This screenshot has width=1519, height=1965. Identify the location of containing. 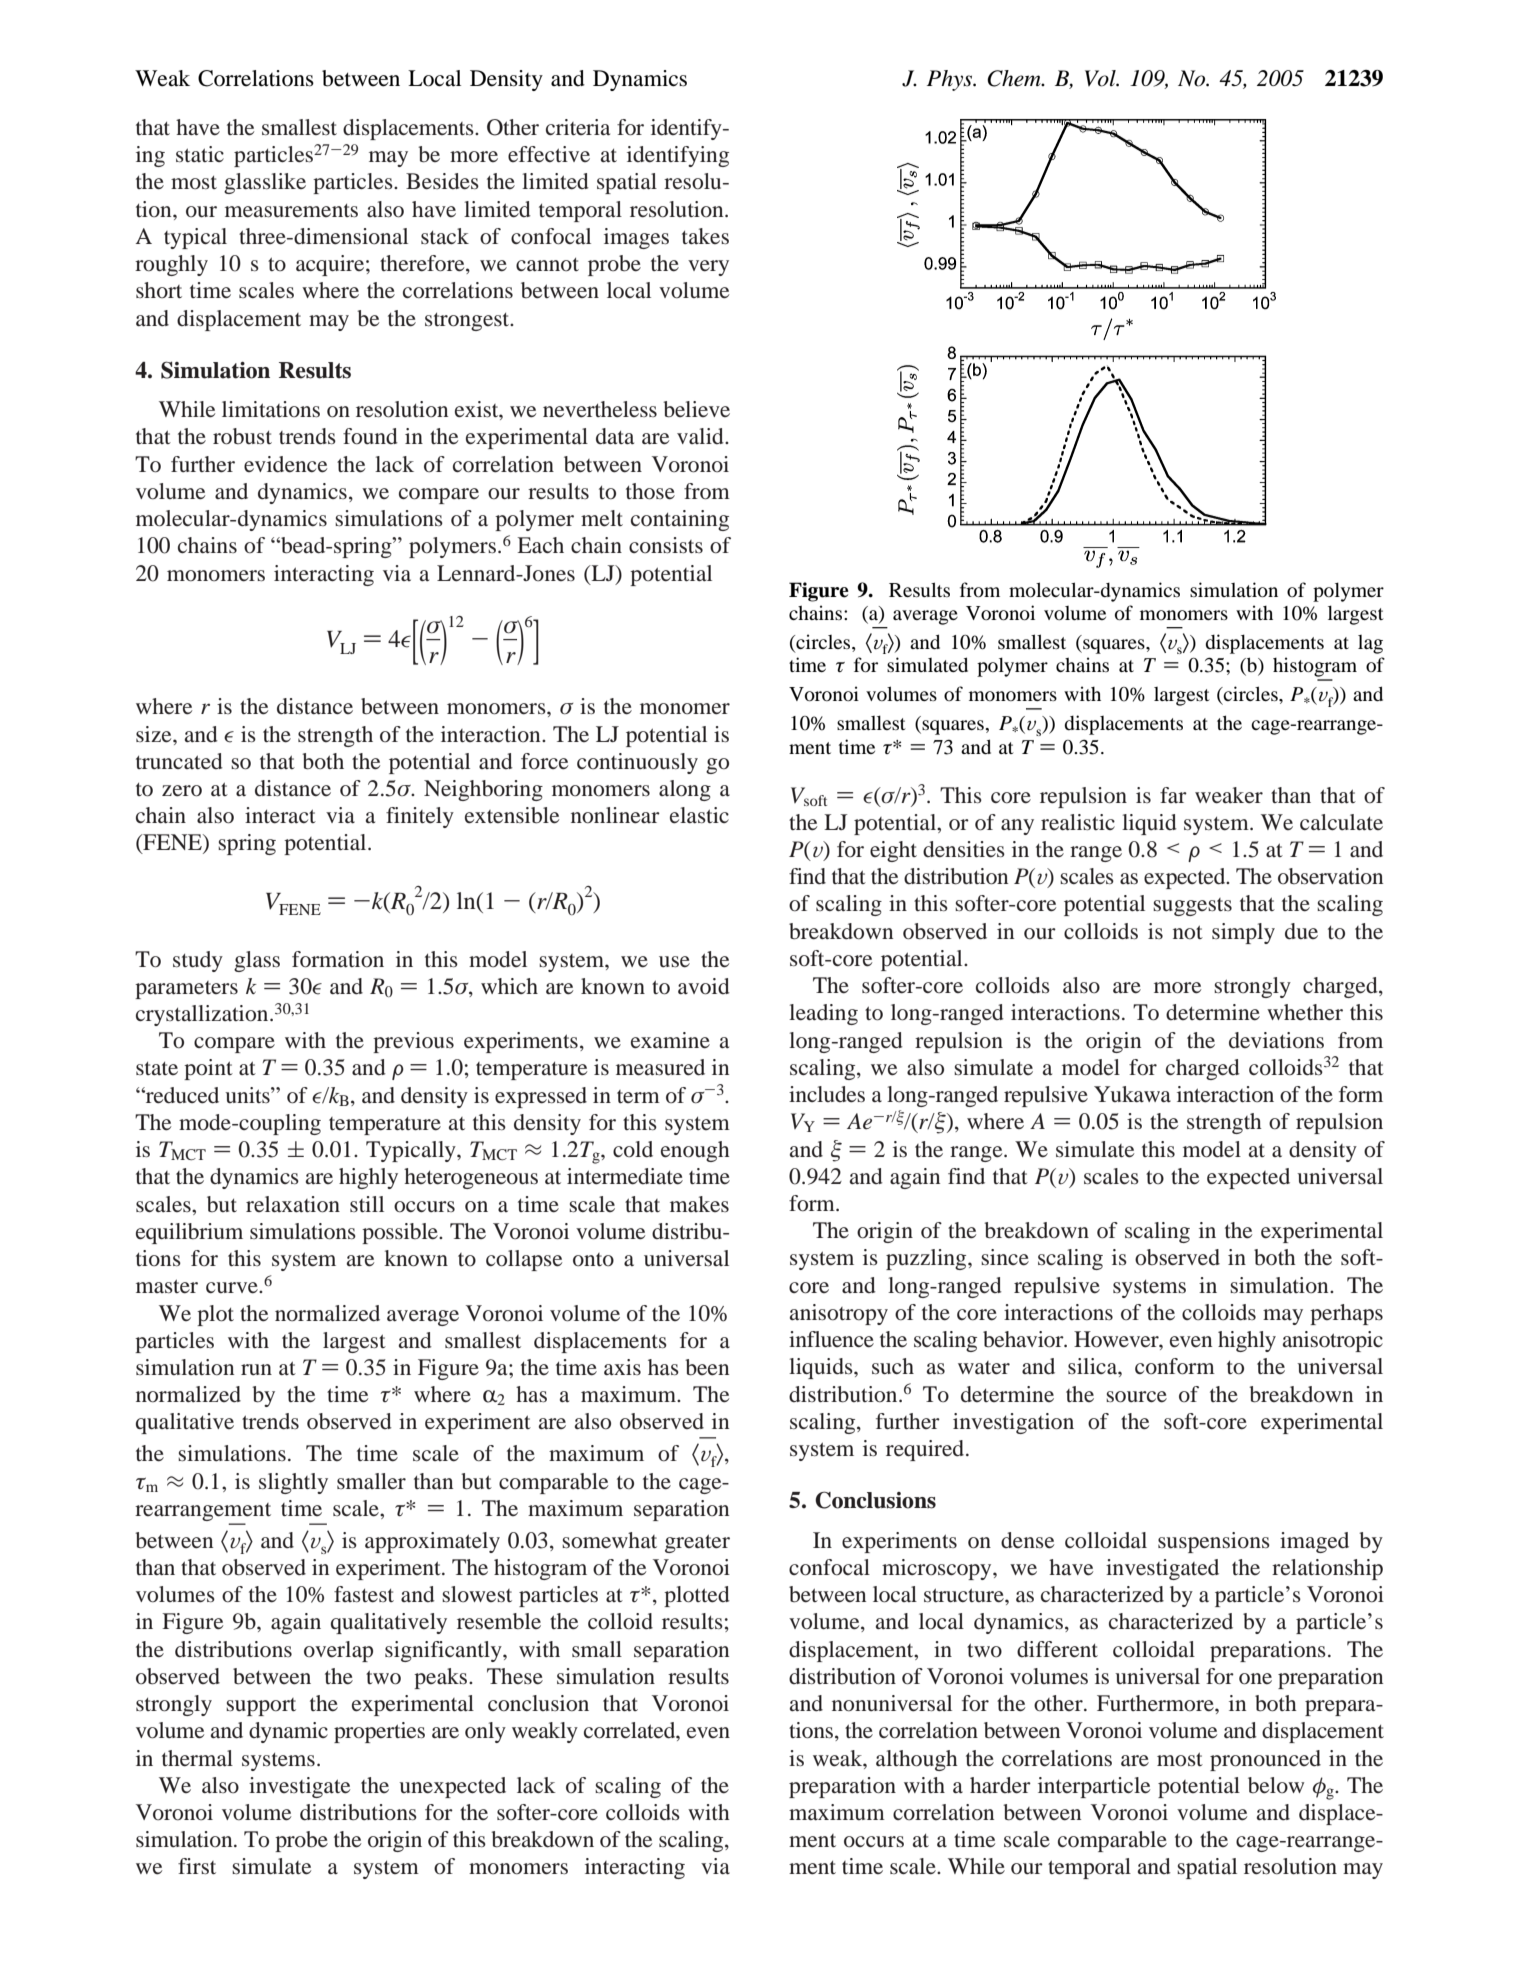
(680, 520).
